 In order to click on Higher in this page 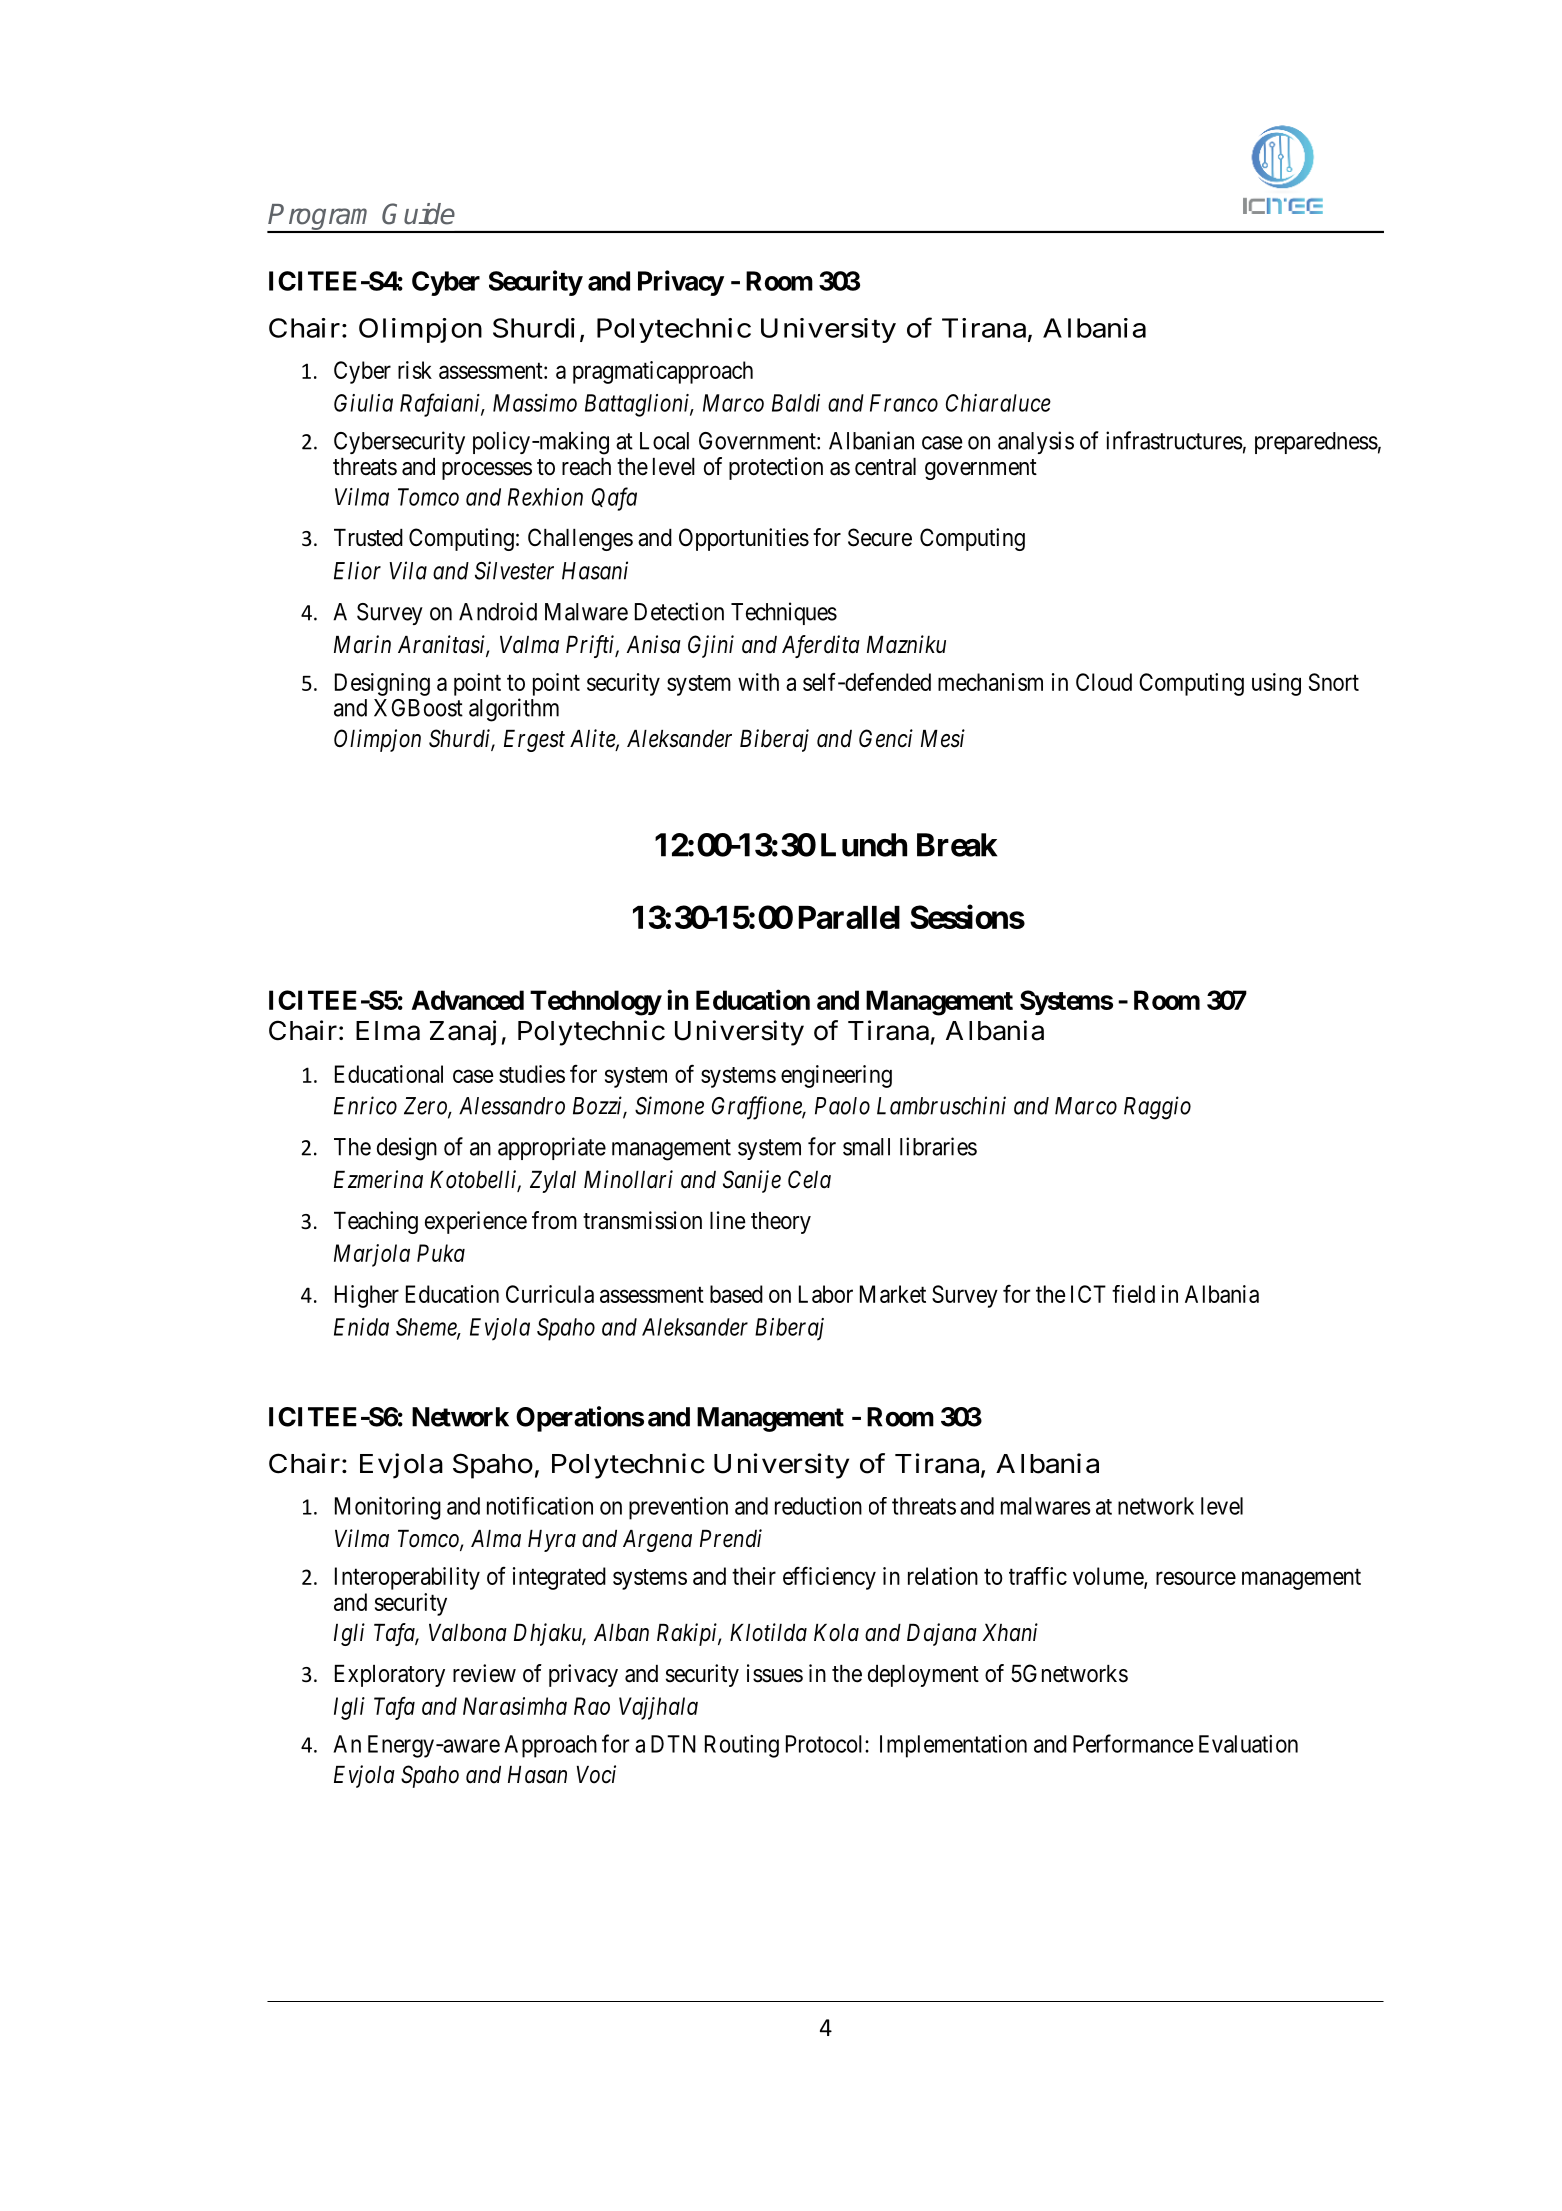, I will do `click(367, 1296)`.
